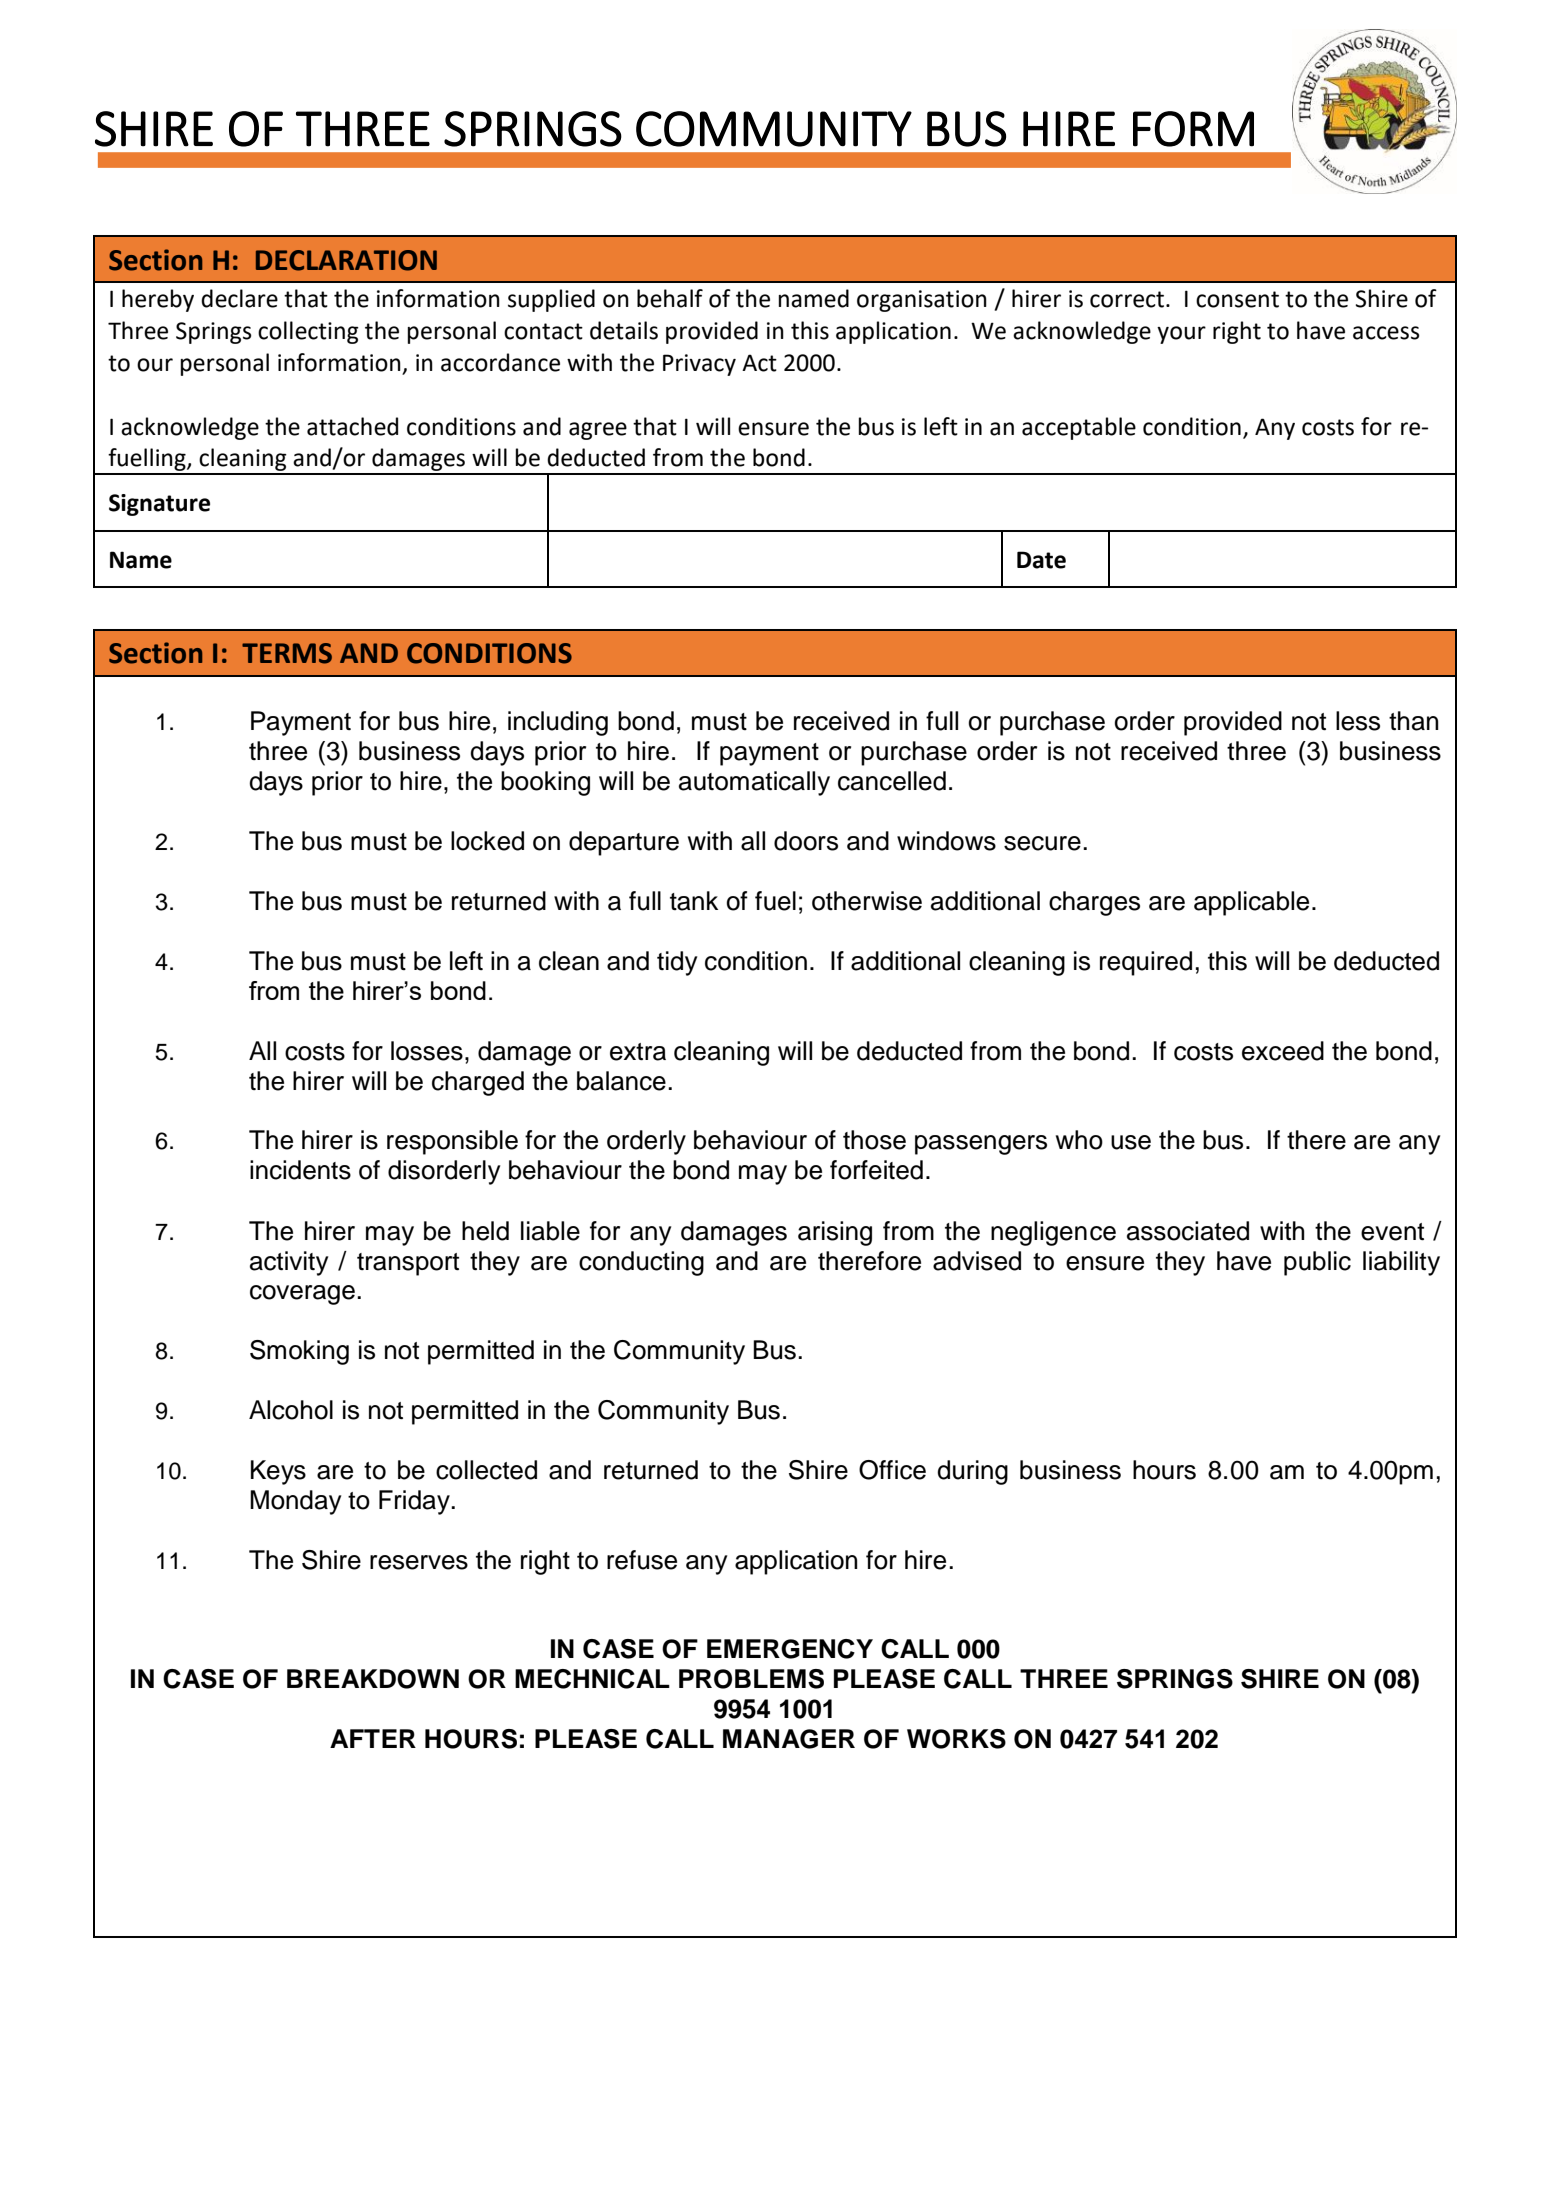 The width and height of the screenshot is (1550, 2193). What do you see at coordinates (1041, 560) in the screenshot?
I see `Date` at bounding box center [1041, 560].
